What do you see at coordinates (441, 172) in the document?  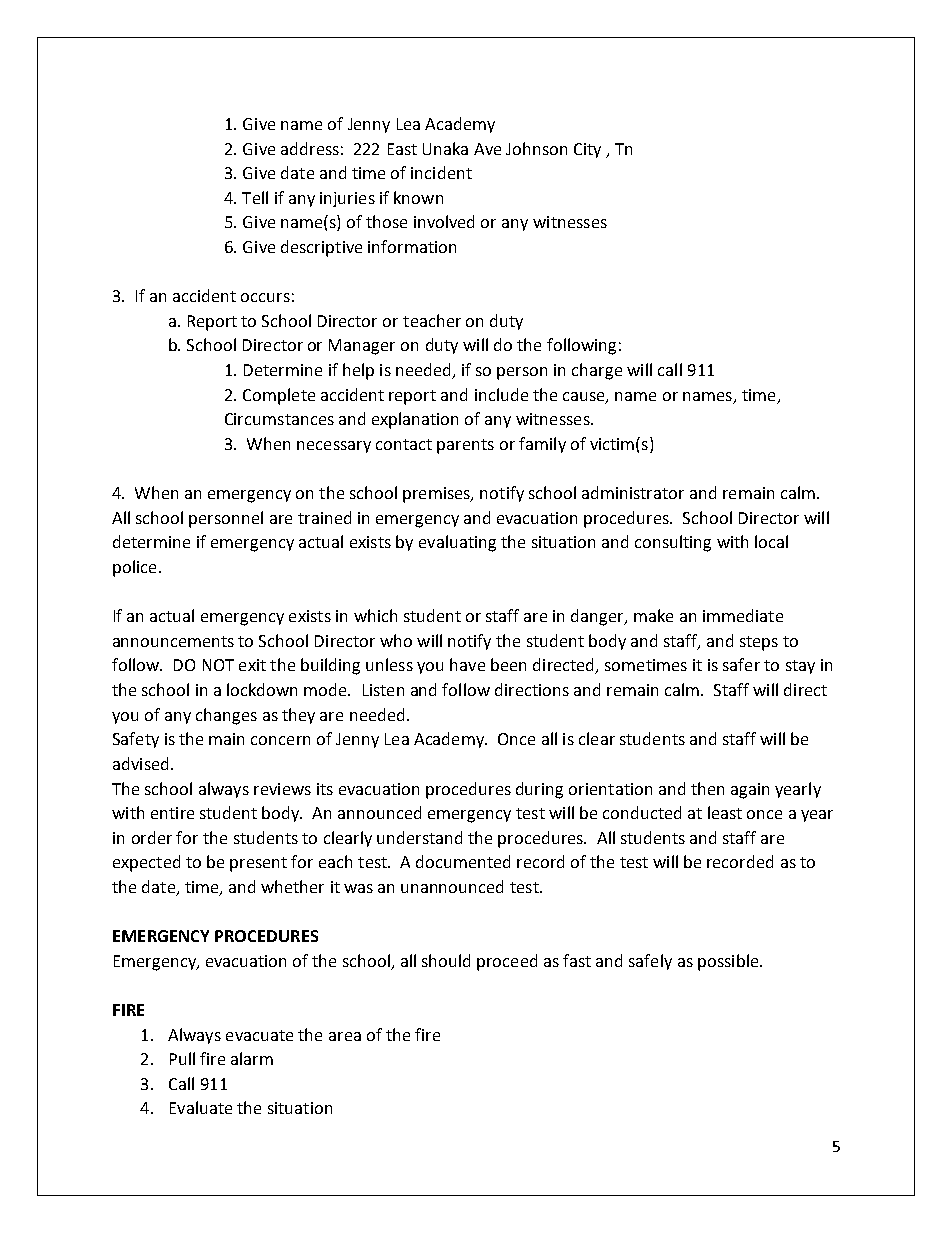 I see `incident` at bounding box center [441, 172].
